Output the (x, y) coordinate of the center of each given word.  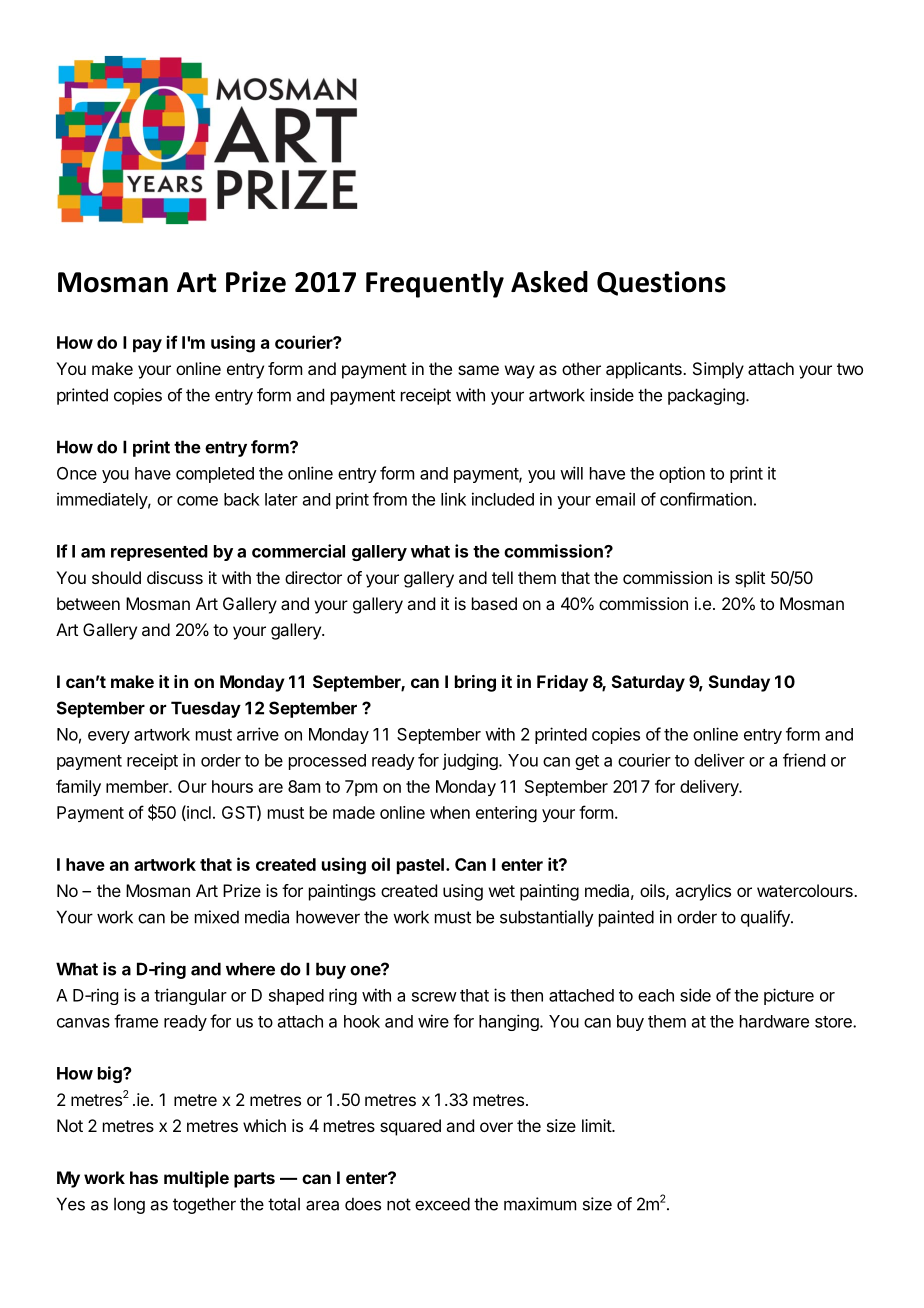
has (144, 1177)
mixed (217, 917)
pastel (420, 866)
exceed (442, 1204)
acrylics (703, 892)
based (494, 603)
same (478, 370)
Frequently (435, 284)
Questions (661, 283)
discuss (175, 577)
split (750, 579)
